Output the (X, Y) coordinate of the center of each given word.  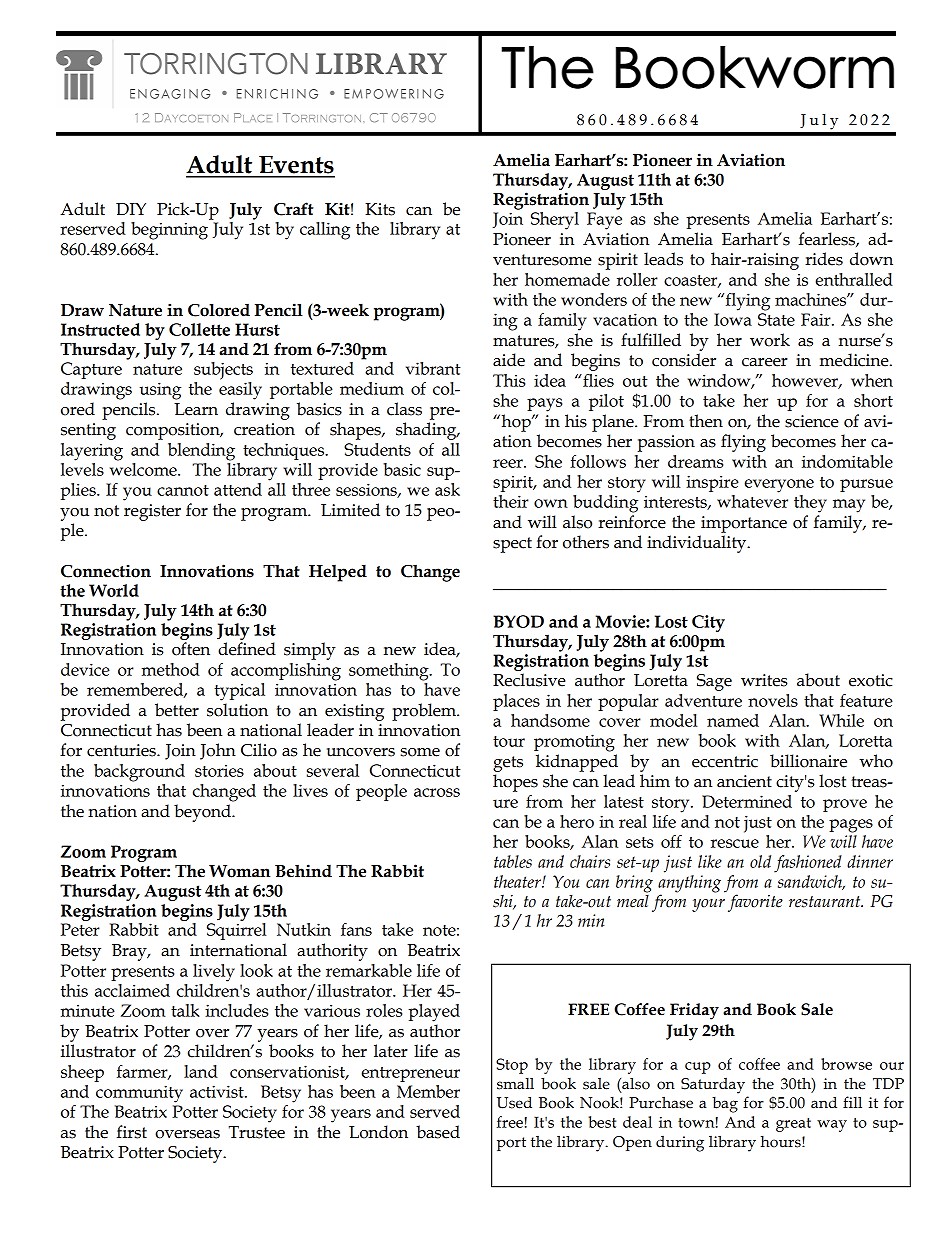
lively (214, 973)
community (139, 1094)
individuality (698, 544)
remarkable (369, 970)
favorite (755, 903)
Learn (196, 409)
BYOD (518, 621)
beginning (169, 231)
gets (508, 764)
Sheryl (555, 221)
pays (544, 405)
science (812, 421)
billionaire (808, 761)
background (139, 773)
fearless (828, 239)
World (114, 590)
